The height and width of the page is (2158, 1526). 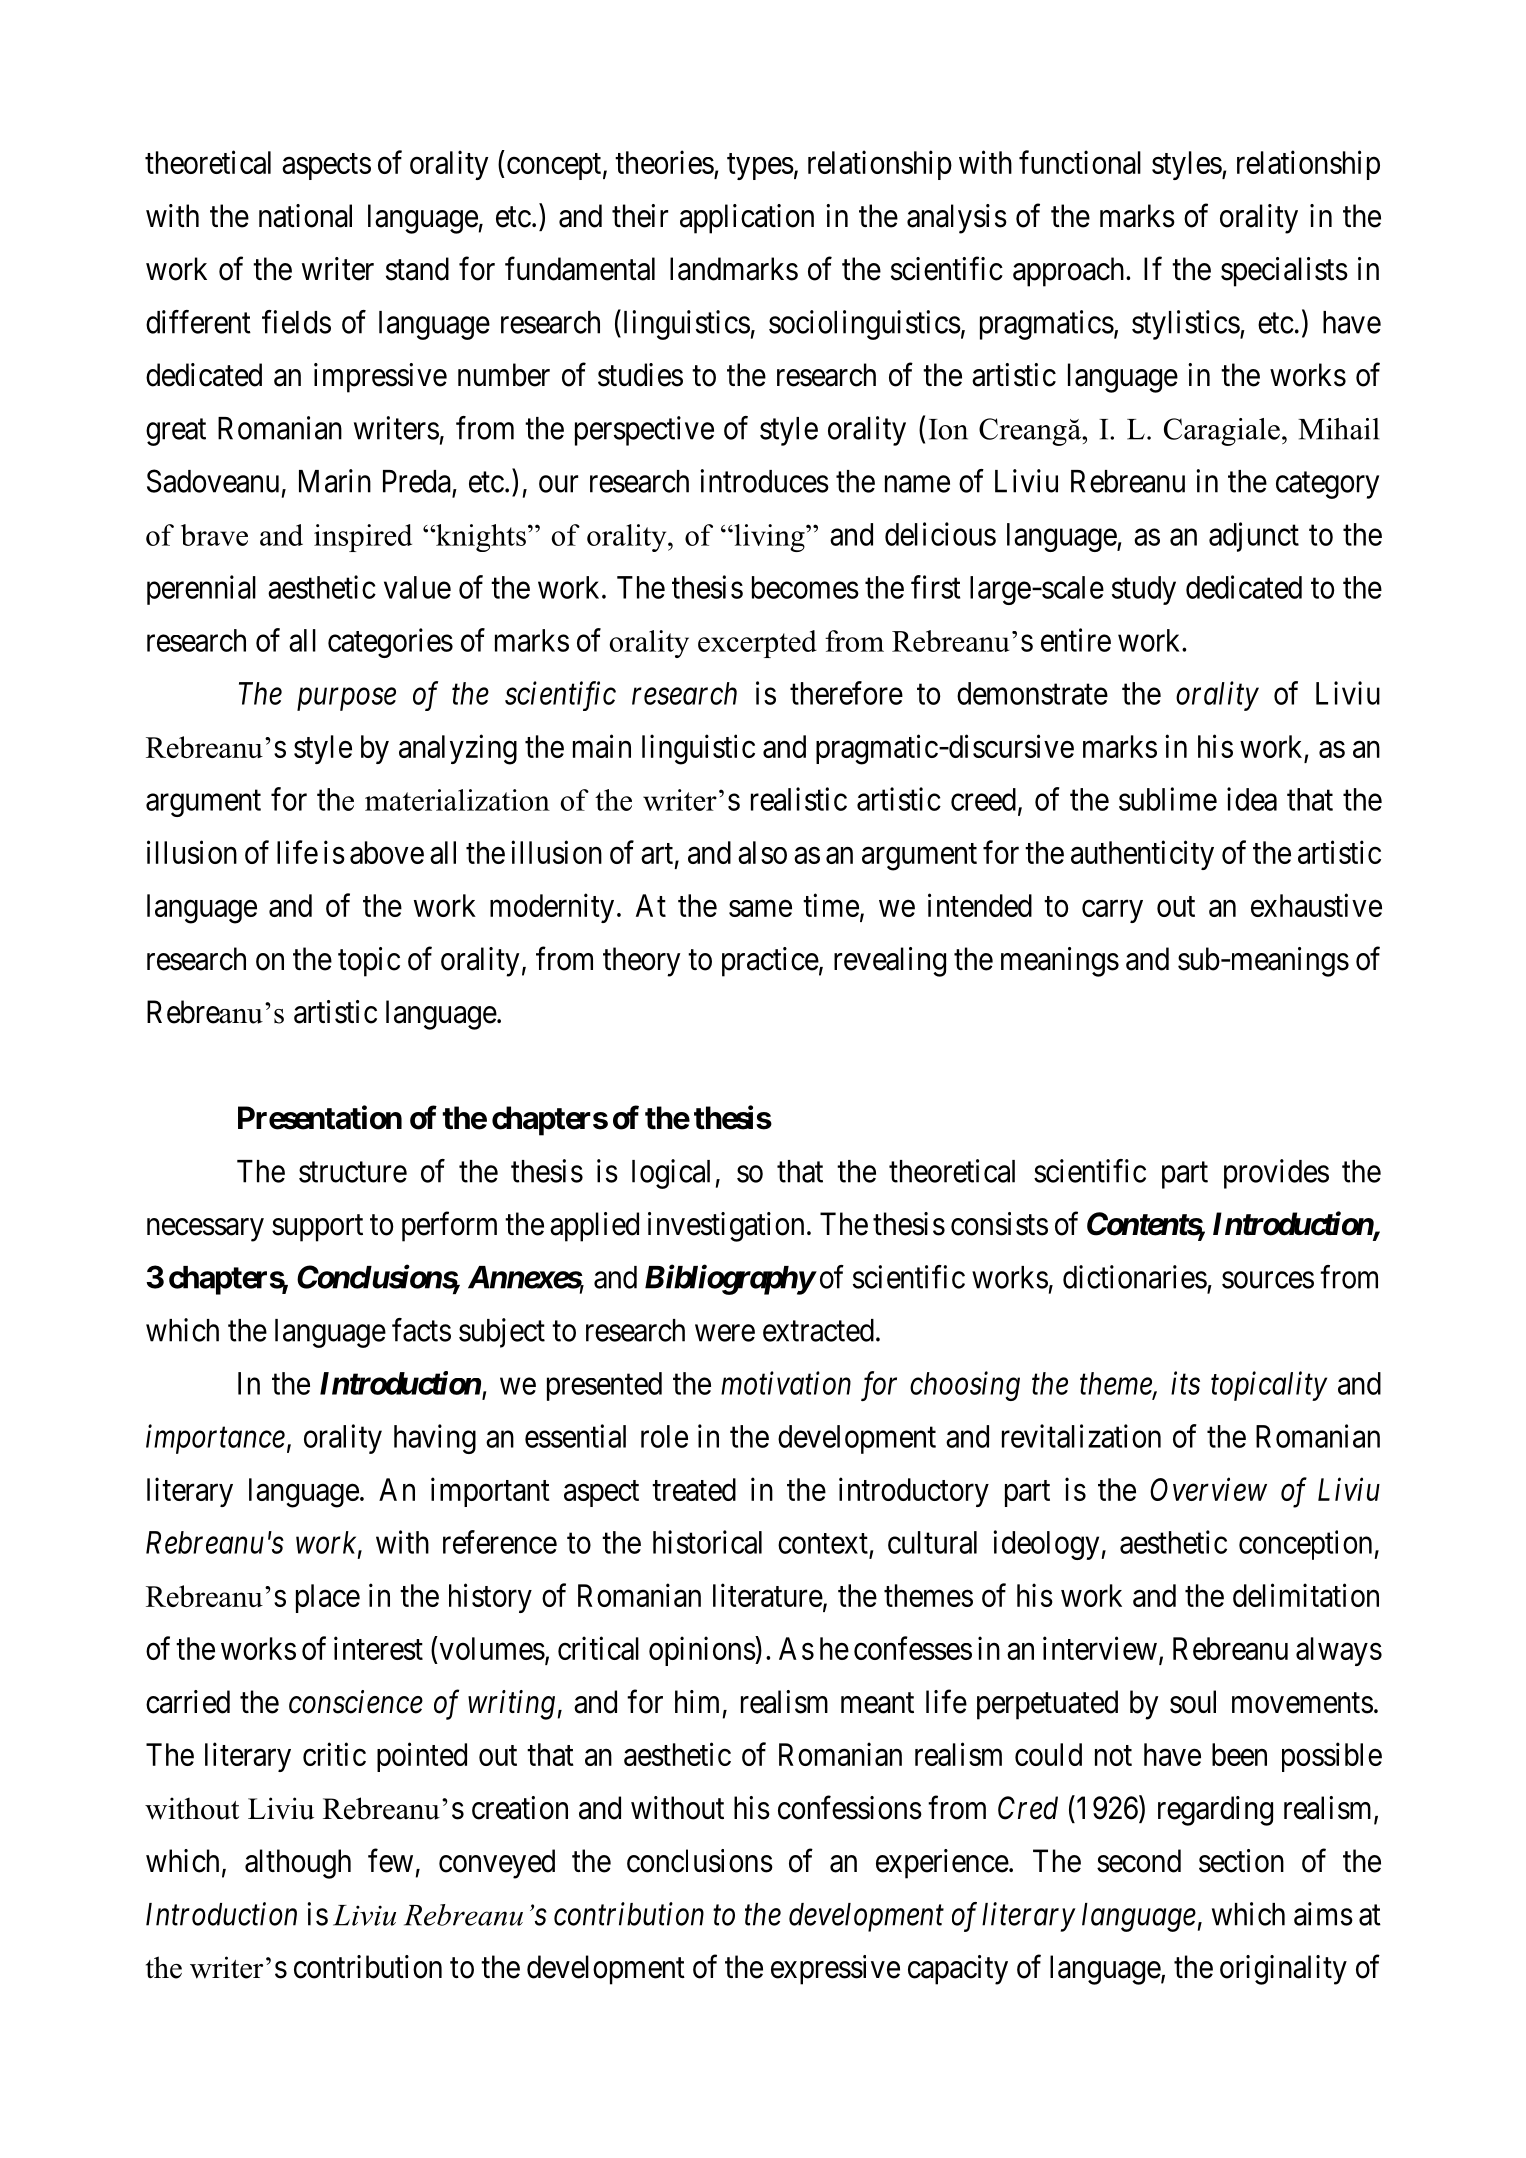 What do you see at coordinates (305, 216) in the page?
I see `national` at bounding box center [305, 216].
